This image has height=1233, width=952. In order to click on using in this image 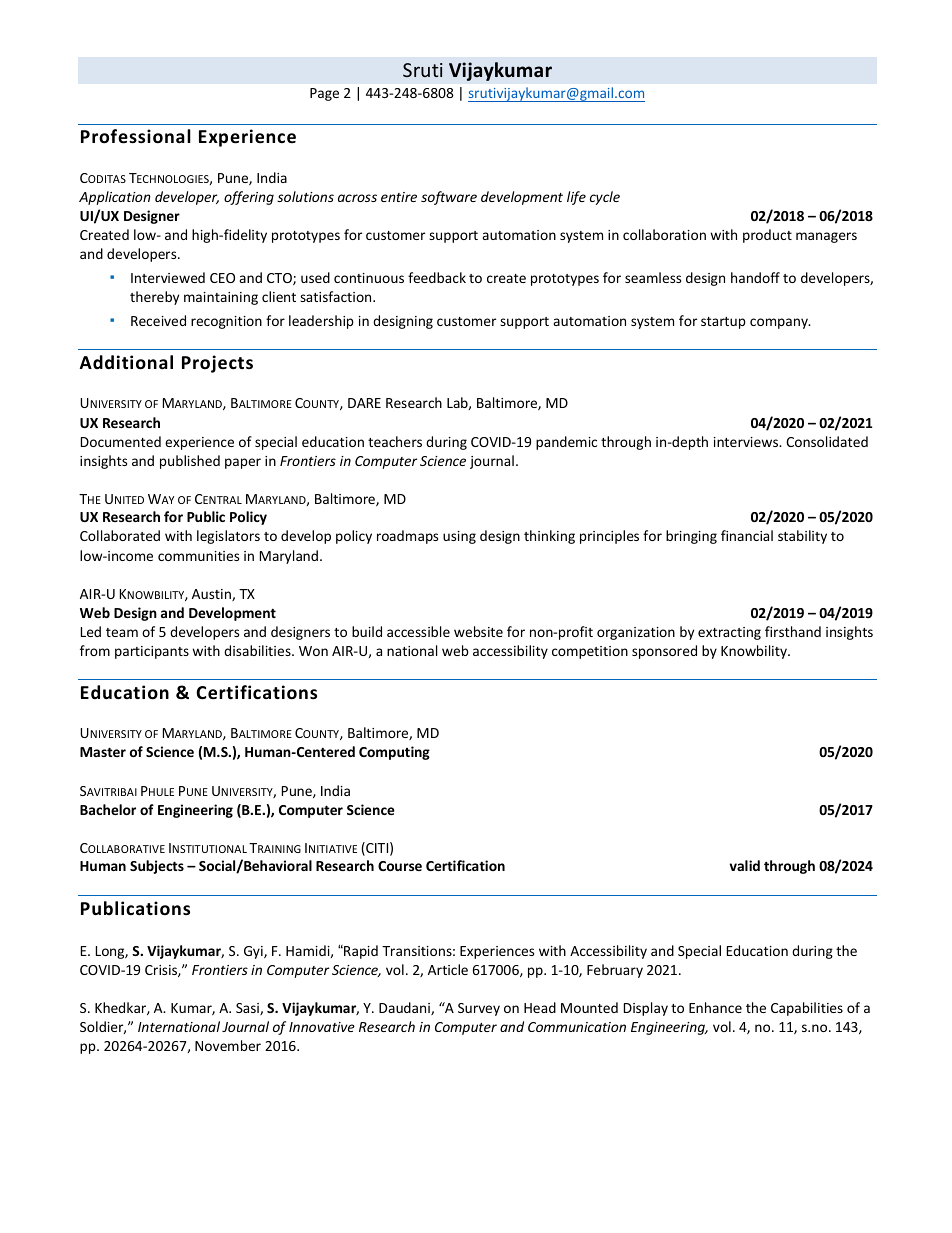, I will do `click(459, 537)`.
